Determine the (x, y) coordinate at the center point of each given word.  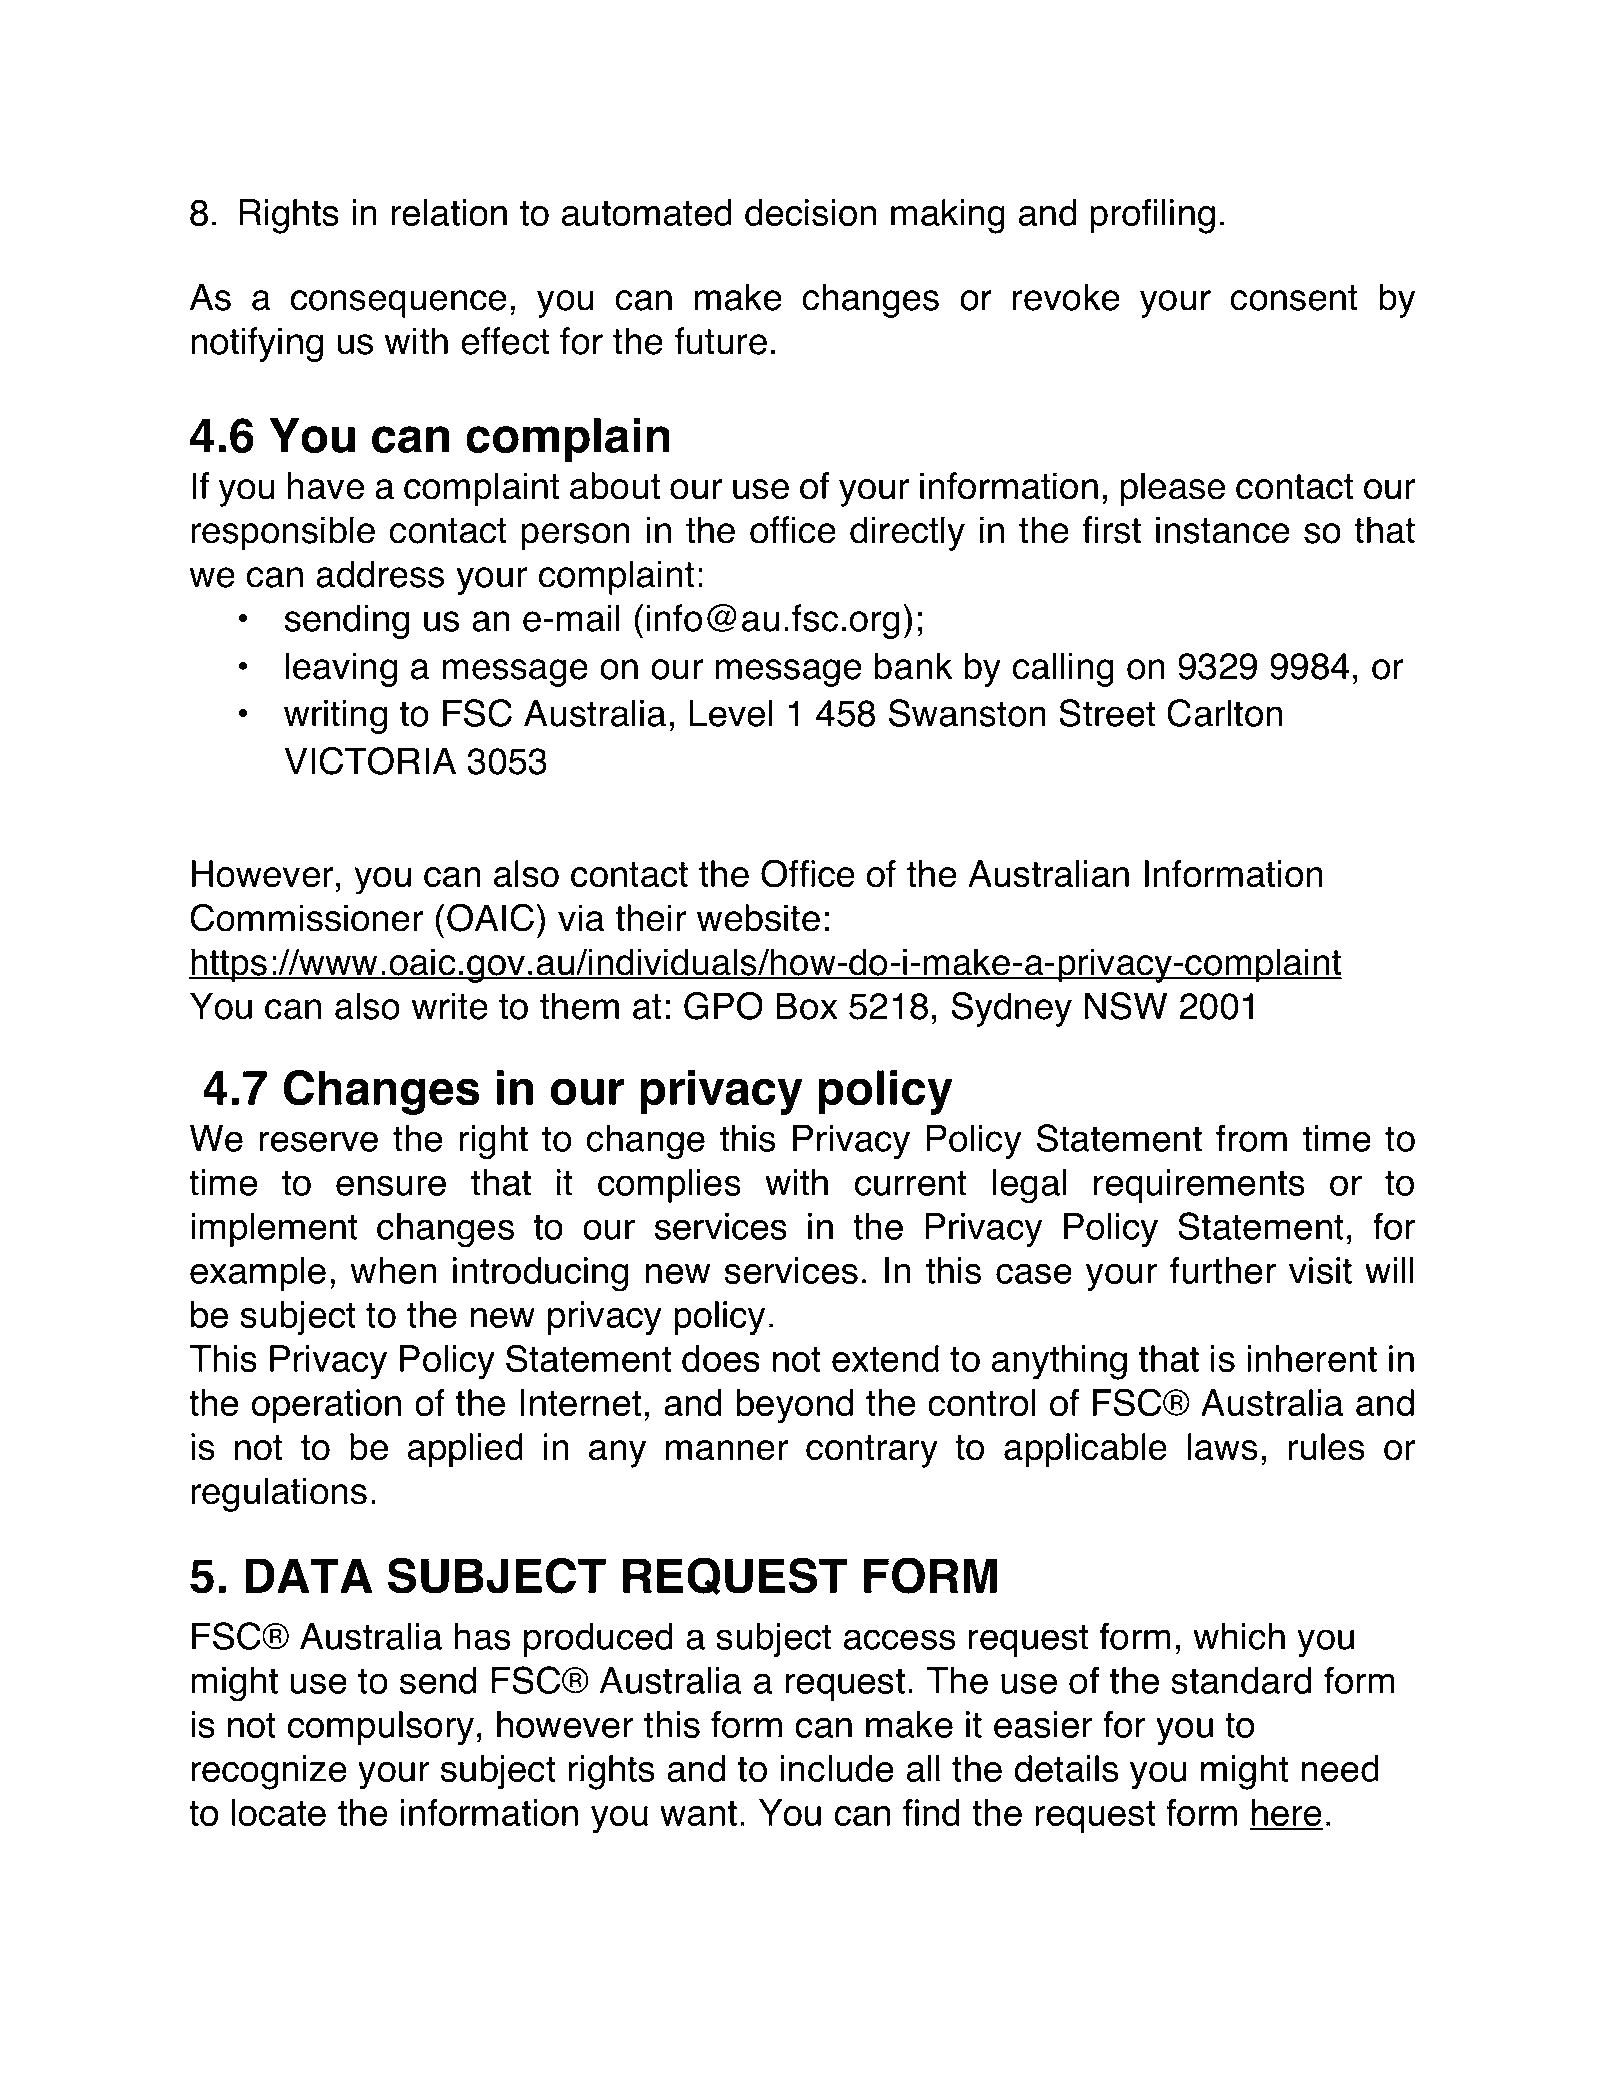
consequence (399, 304)
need (1340, 1768)
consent (1294, 298)
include (837, 1768)
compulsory (380, 1728)
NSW (1126, 1006)
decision (811, 212)
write (450, 1006)
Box (807, 1006)
